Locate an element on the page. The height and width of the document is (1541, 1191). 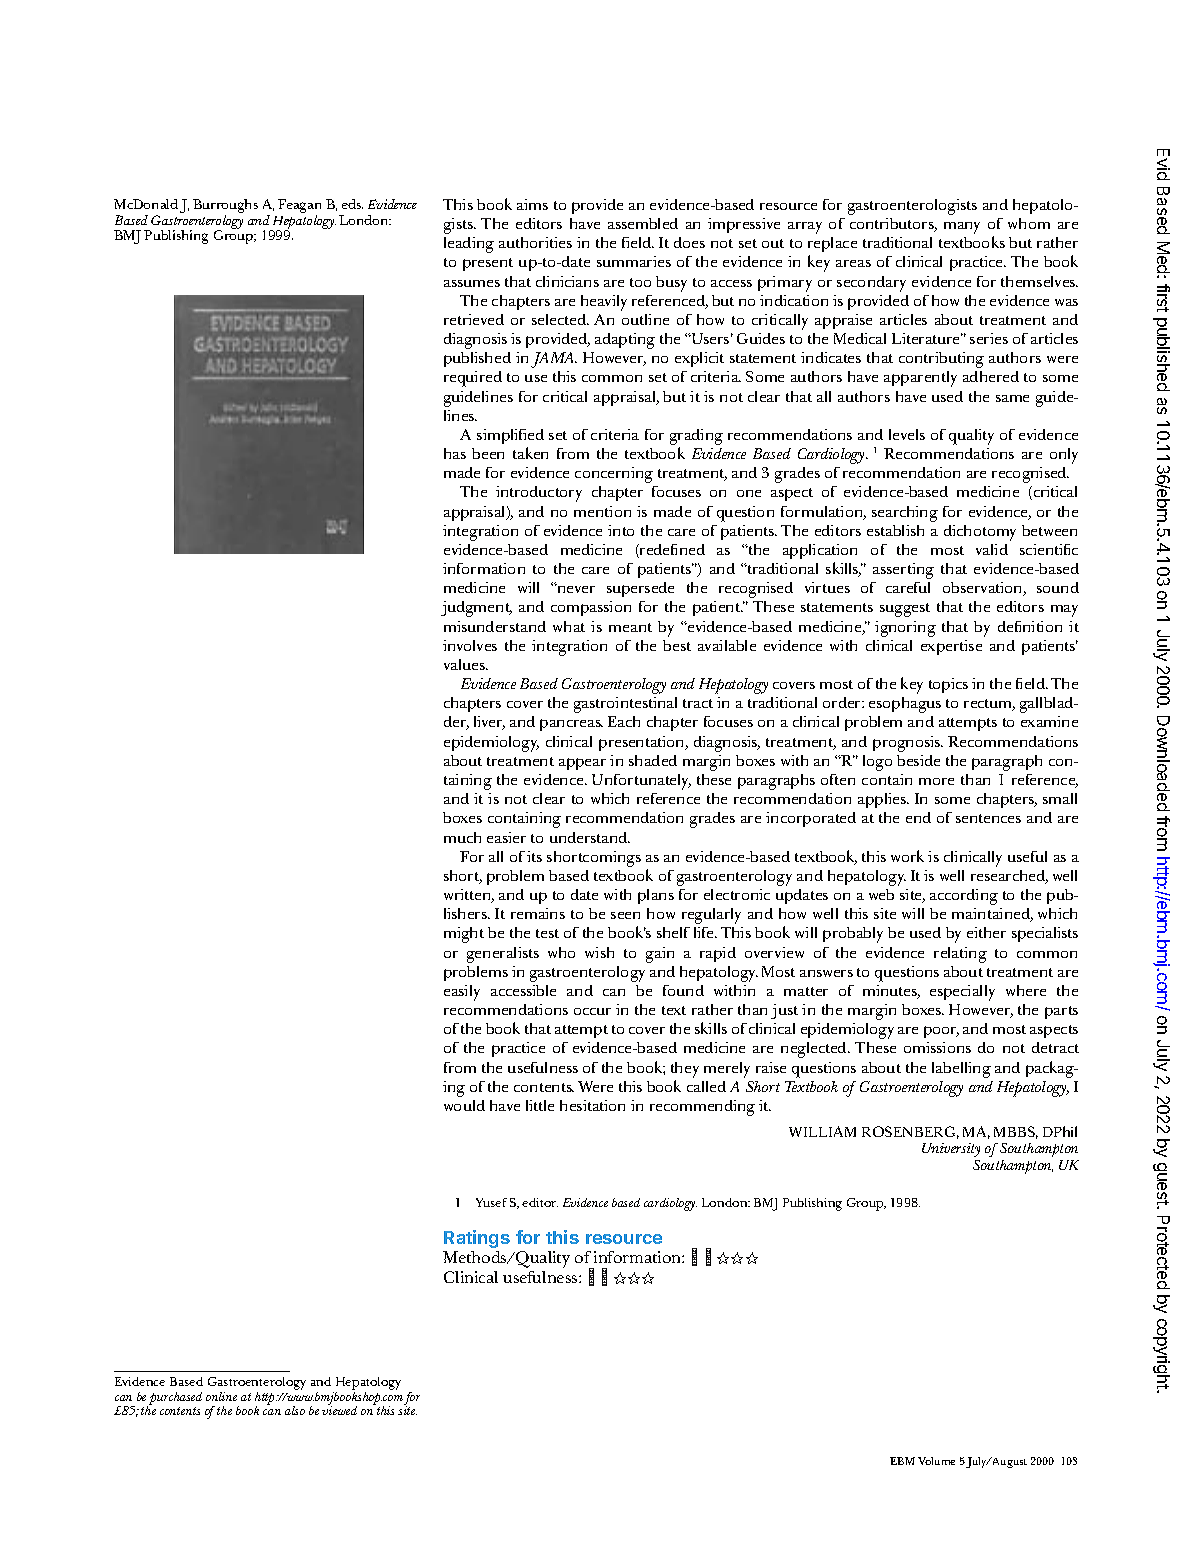
many is located at coordinates (962, 228).
